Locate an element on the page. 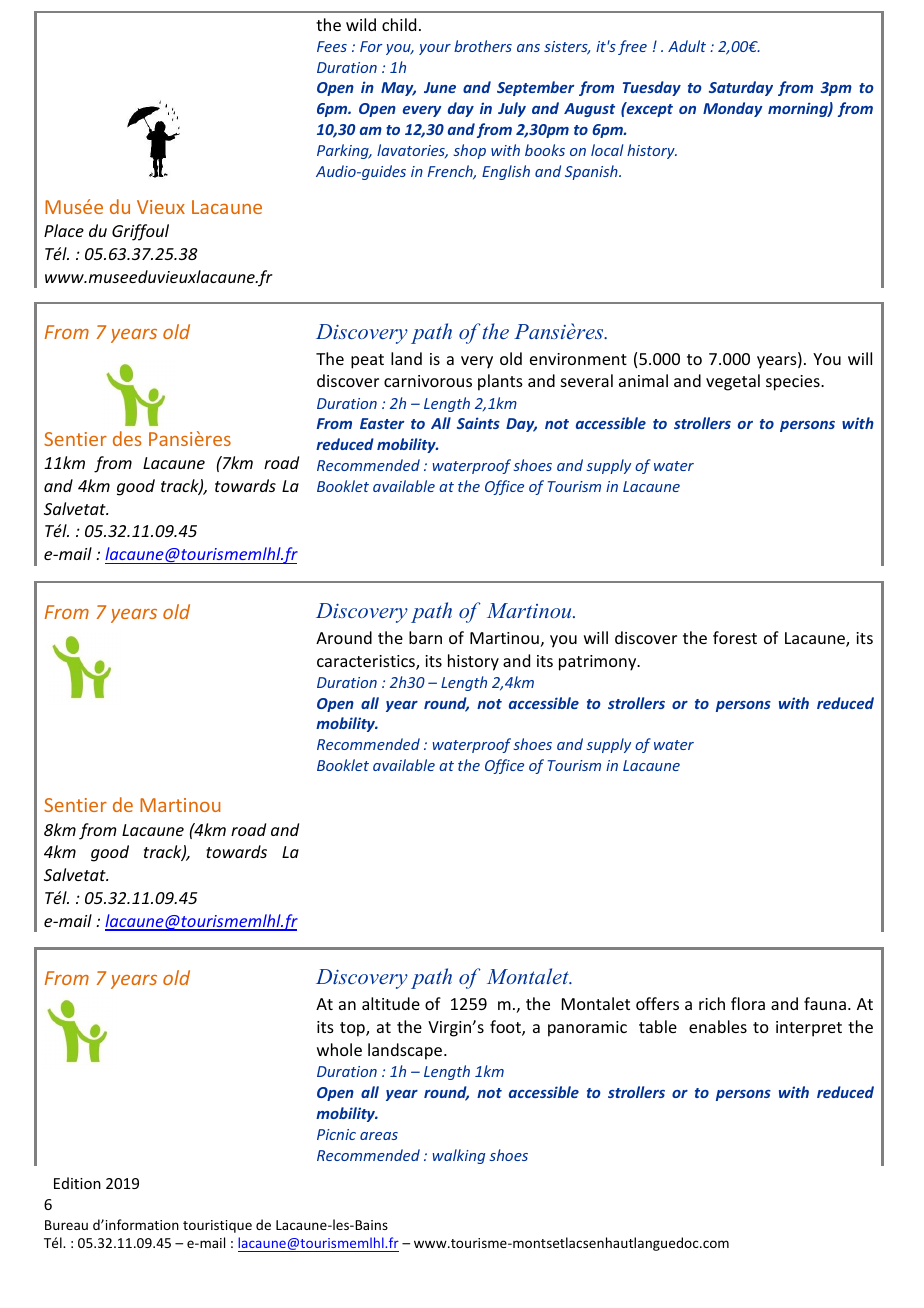  forest is located at coordinates (735, 637).
